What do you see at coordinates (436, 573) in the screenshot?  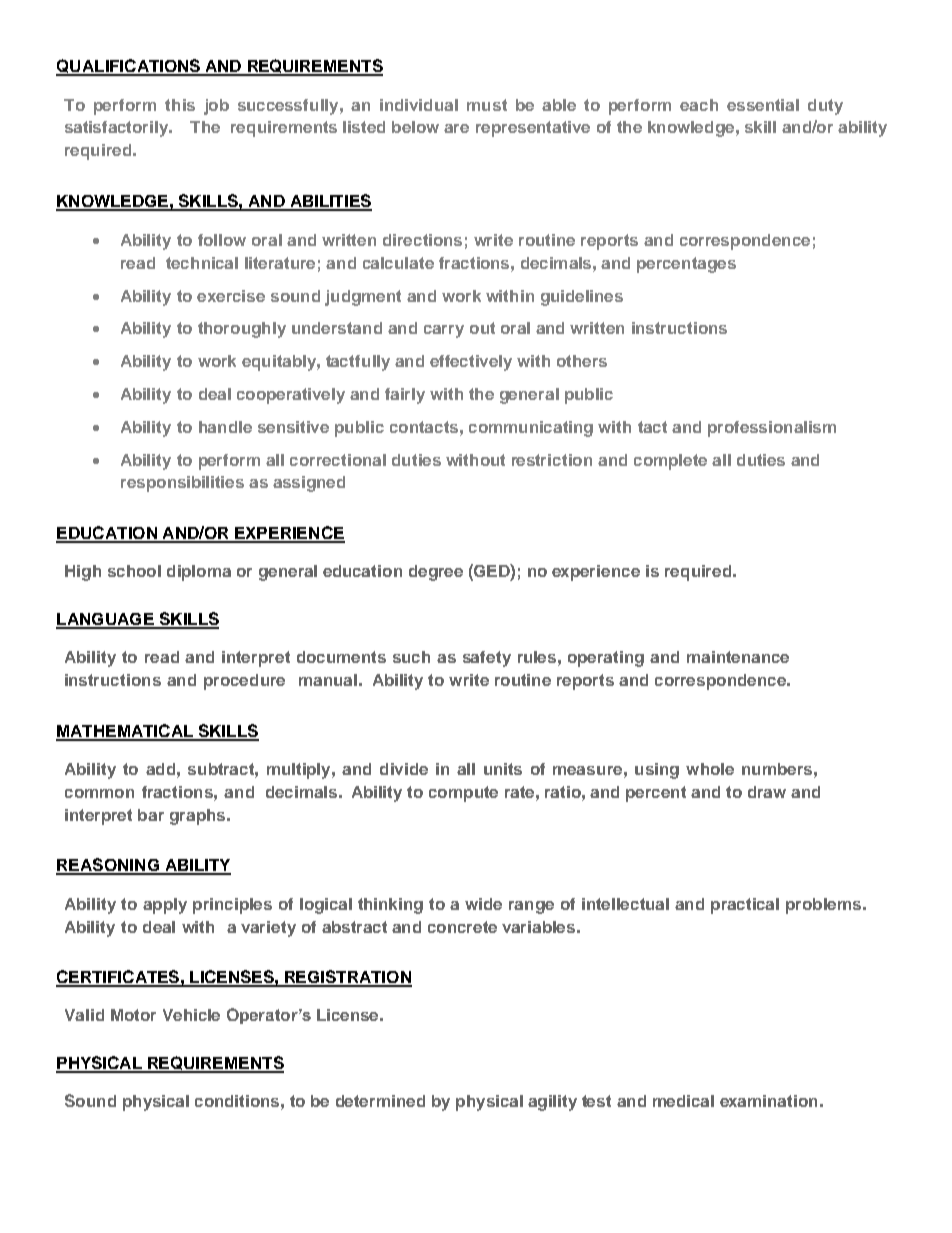 I see `degree` at bounding box center [436, 573].
